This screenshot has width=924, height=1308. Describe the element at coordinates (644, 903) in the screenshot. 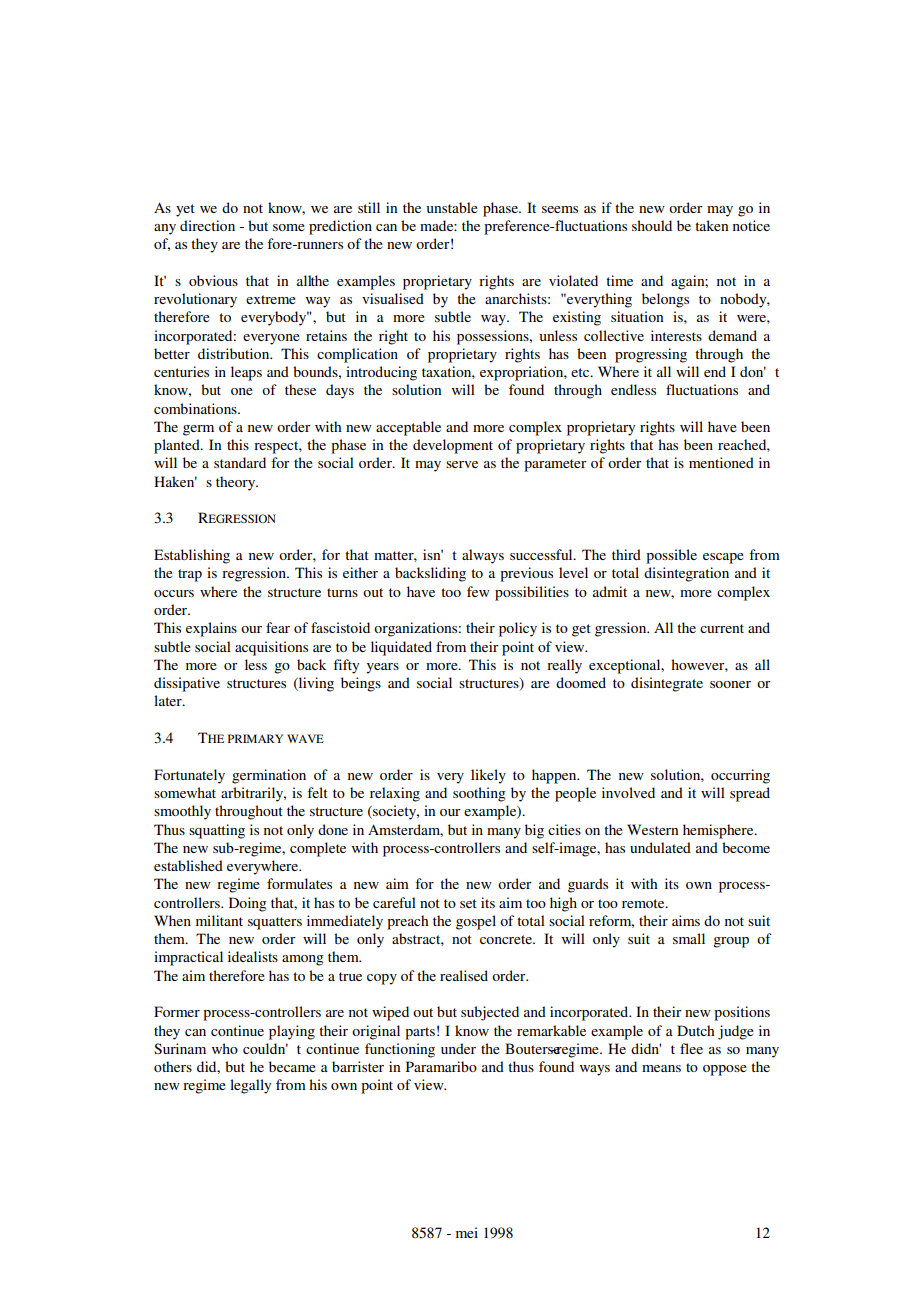

I see `remote` at that location.
